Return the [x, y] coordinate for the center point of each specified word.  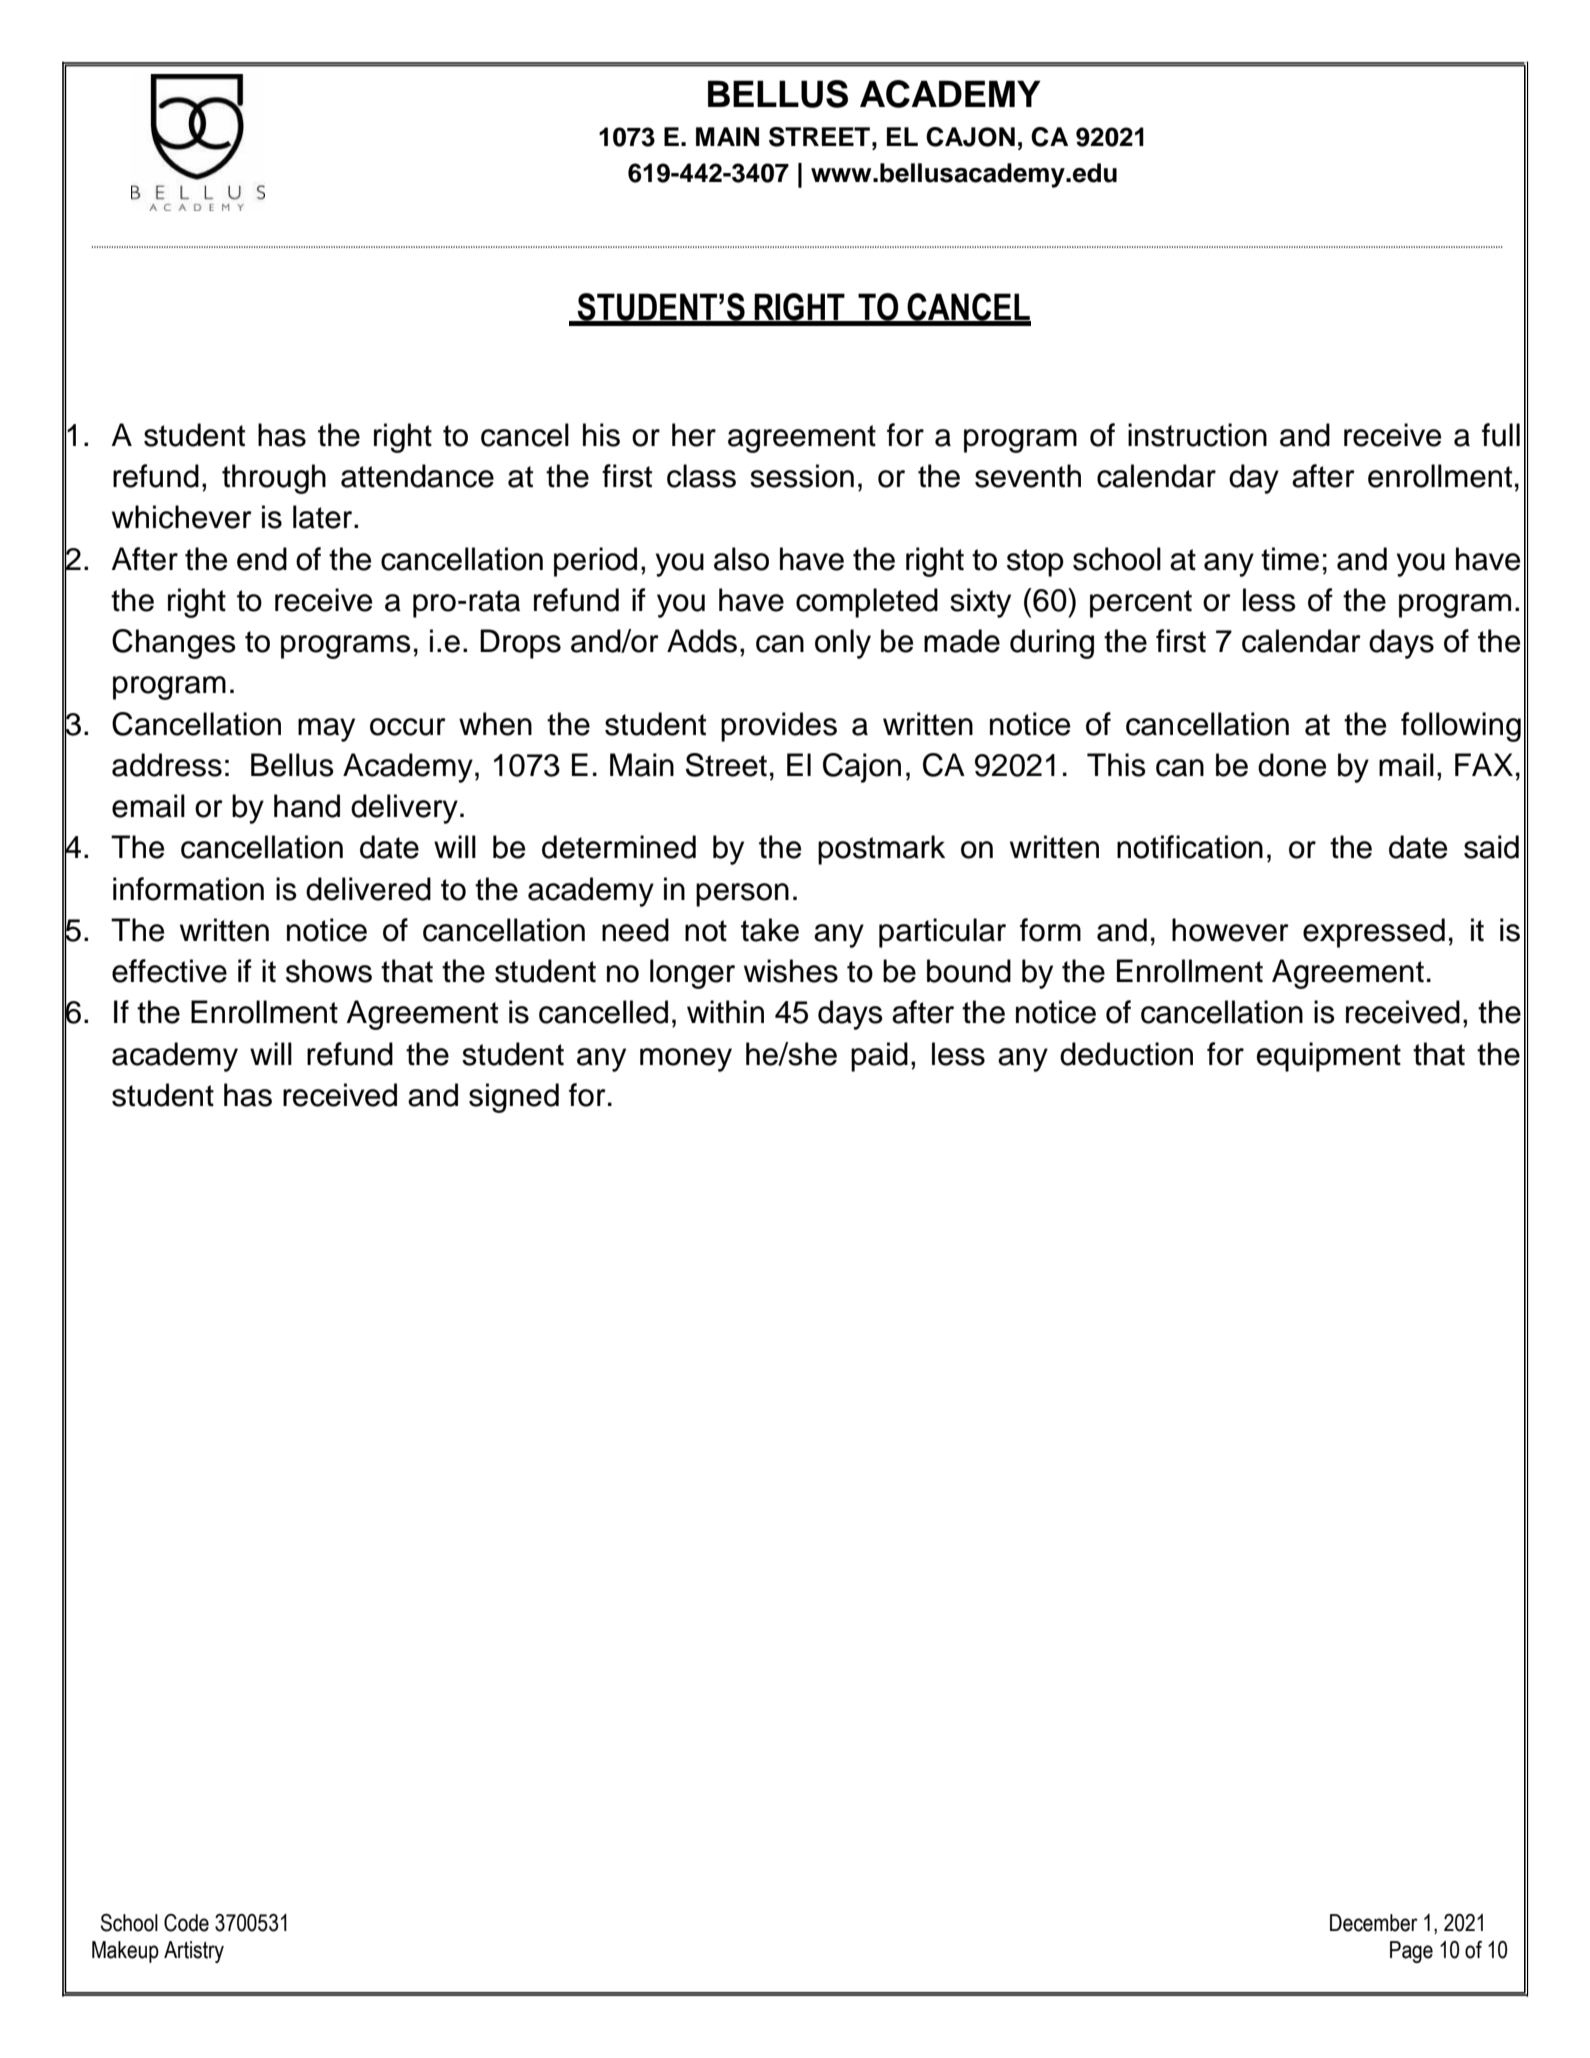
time [1290, 559]
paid [879, 1057]
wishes [791, 971]
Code [186, 1923]
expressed [1374, 933]
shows [329, 971]
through [274, 479]
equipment [1329, 1057]
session [802, 476]
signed [514, 1098]
